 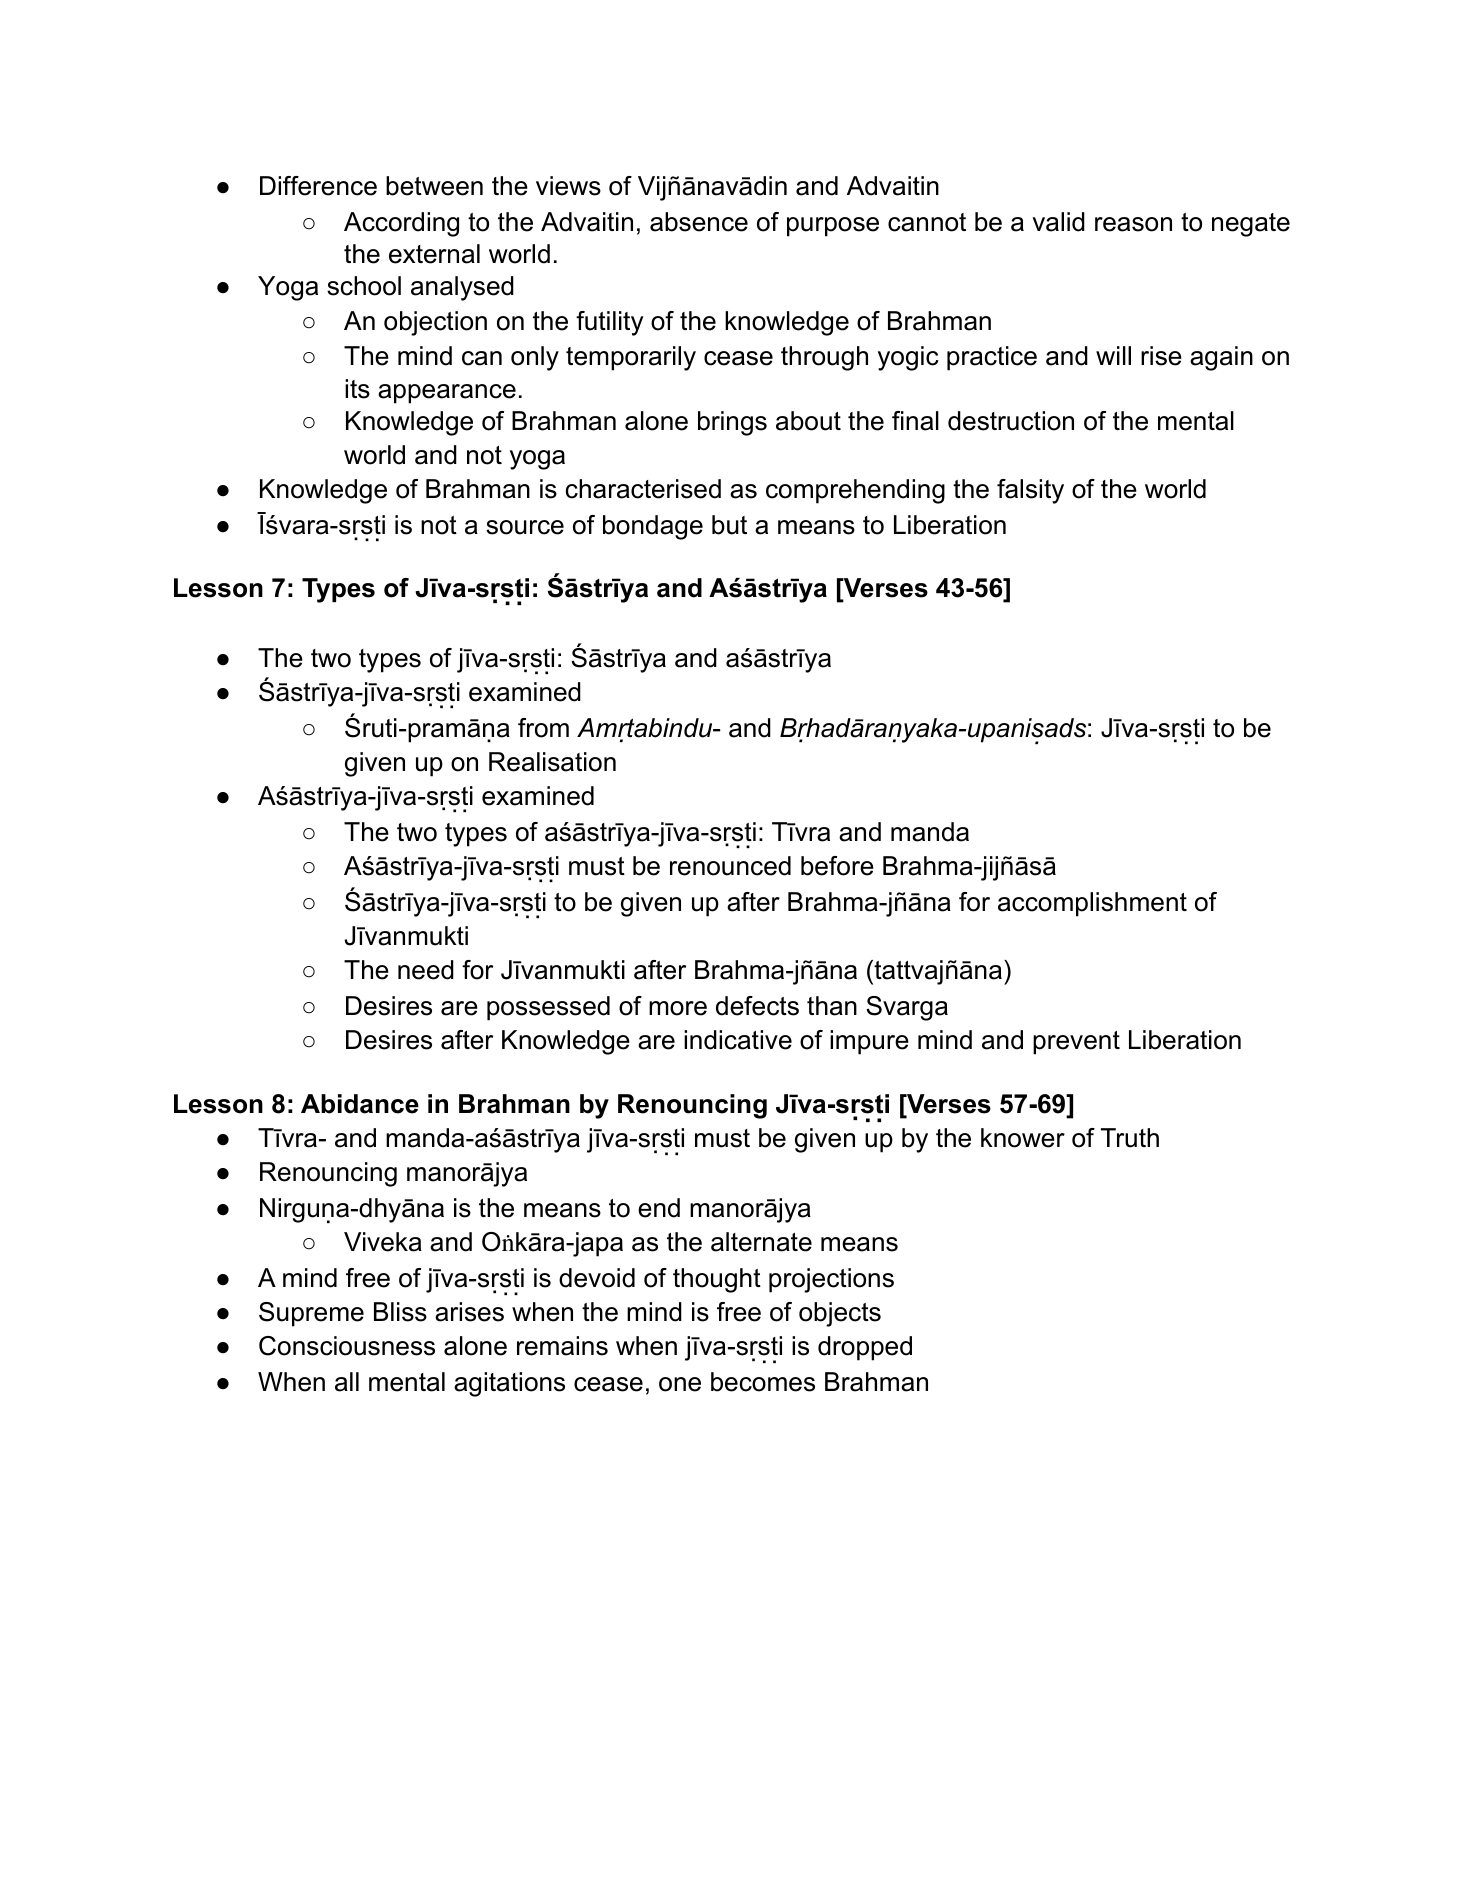 What do you see at coordinates (833, 227) in the screenshot?
I see `purpose` at bounding box center [833, 227].
